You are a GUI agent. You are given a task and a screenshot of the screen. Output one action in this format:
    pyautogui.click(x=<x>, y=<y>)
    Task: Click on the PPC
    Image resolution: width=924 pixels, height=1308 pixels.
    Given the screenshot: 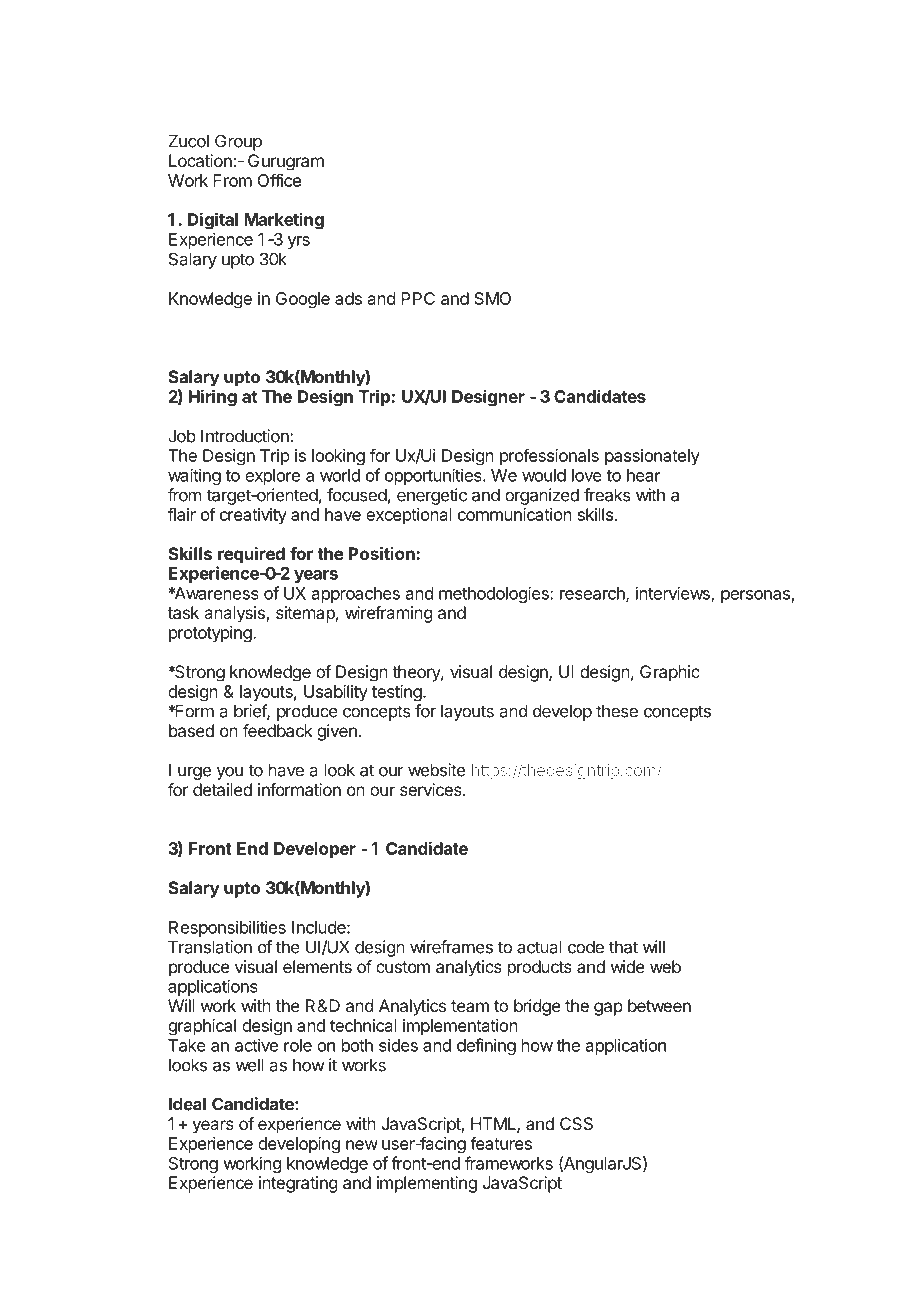 What is the action you would take?
    pyautogui.click(x=418, y=298)
